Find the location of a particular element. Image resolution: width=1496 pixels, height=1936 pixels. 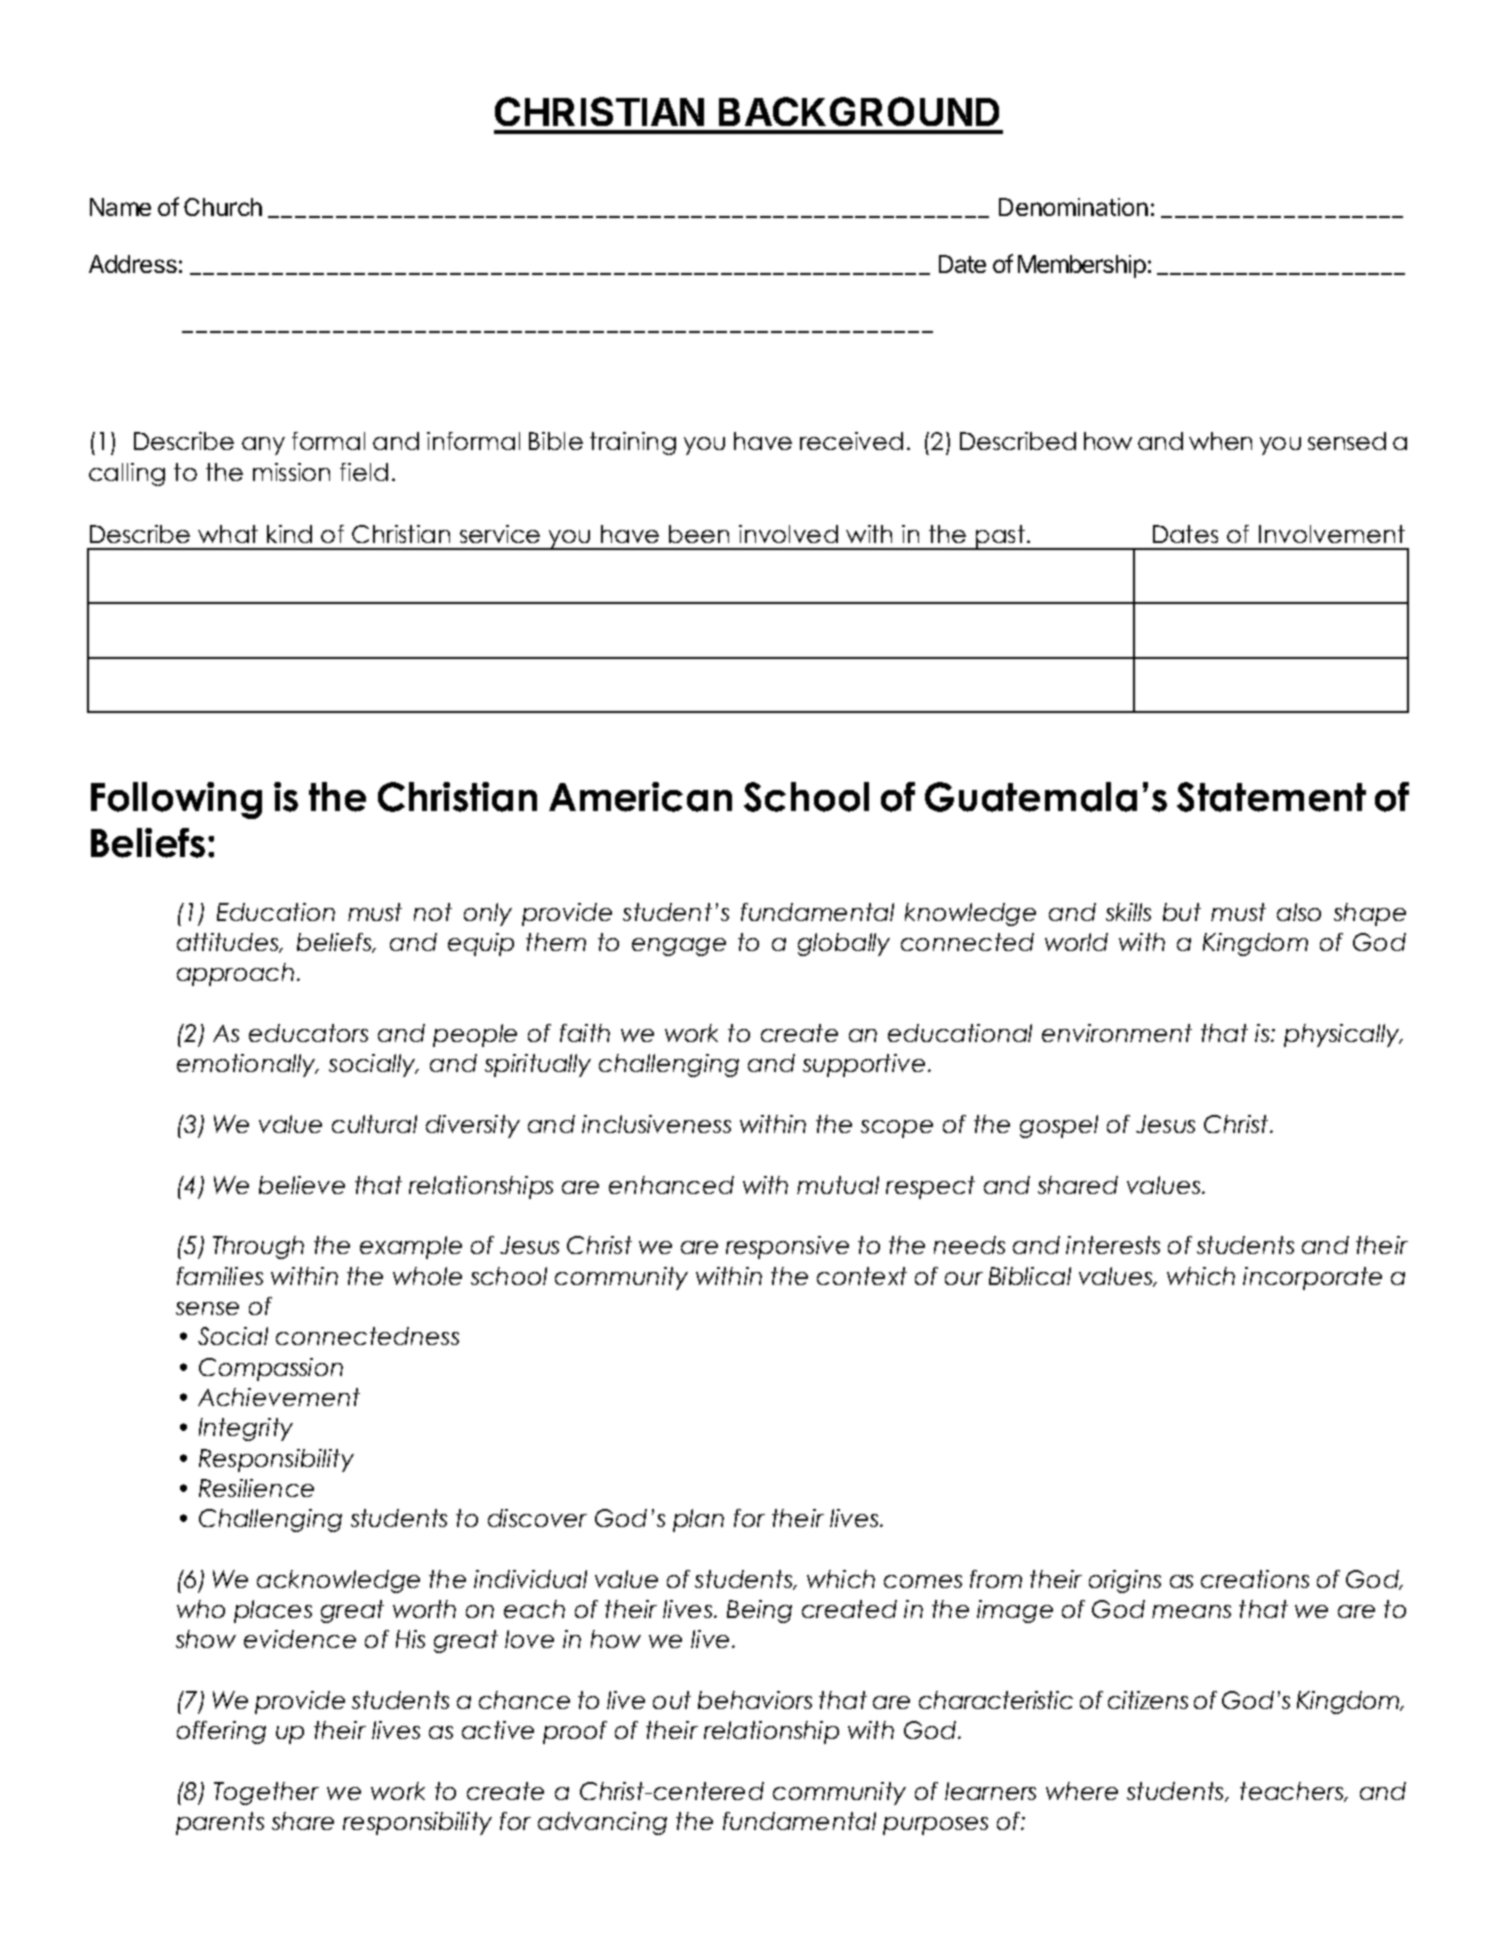

Denomination is located at coordinates (1073, 207).
